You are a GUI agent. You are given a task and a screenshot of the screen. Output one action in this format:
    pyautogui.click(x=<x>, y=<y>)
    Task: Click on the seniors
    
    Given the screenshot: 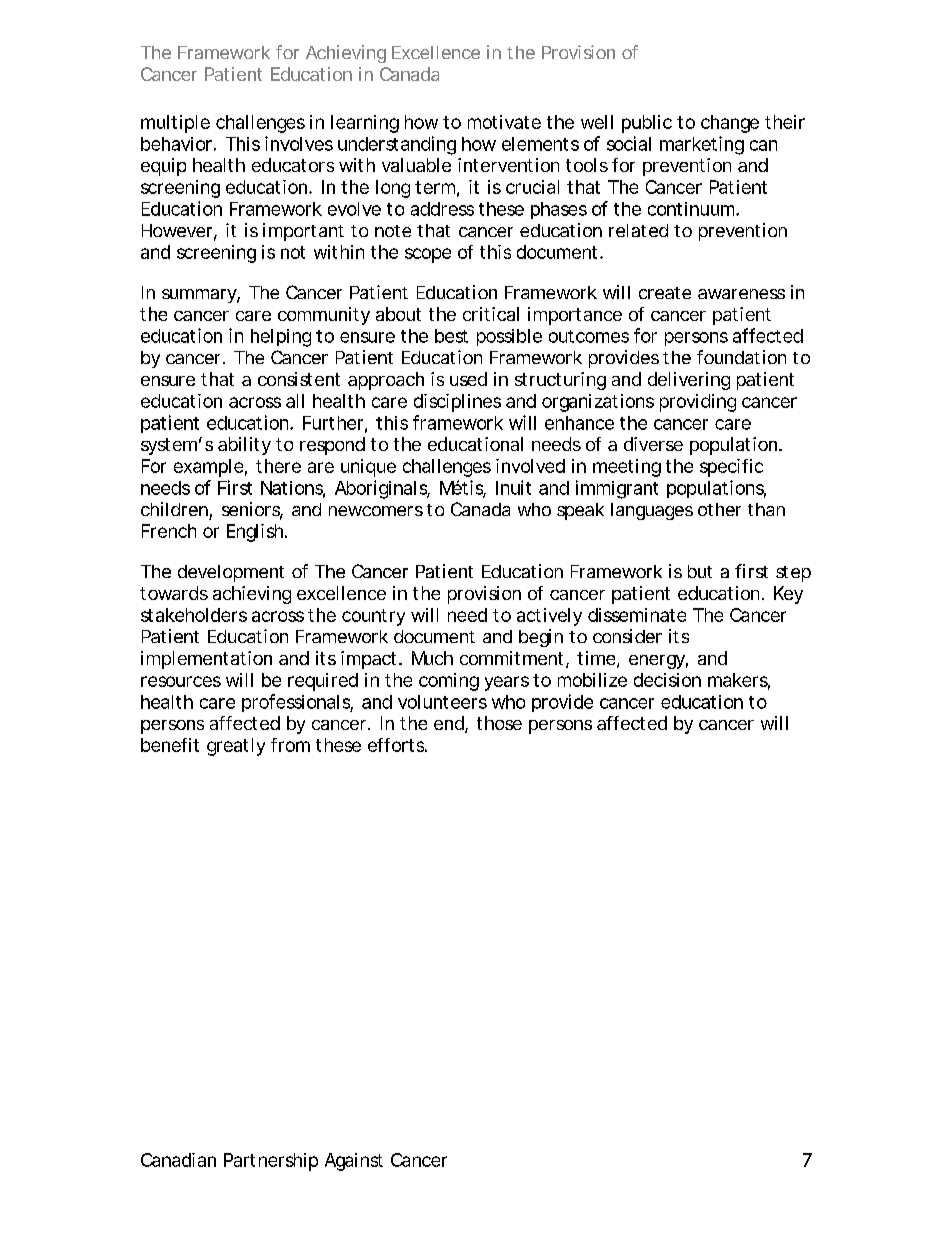 What is the action you would take?
    pyautogui.click(x=252, y=510)
